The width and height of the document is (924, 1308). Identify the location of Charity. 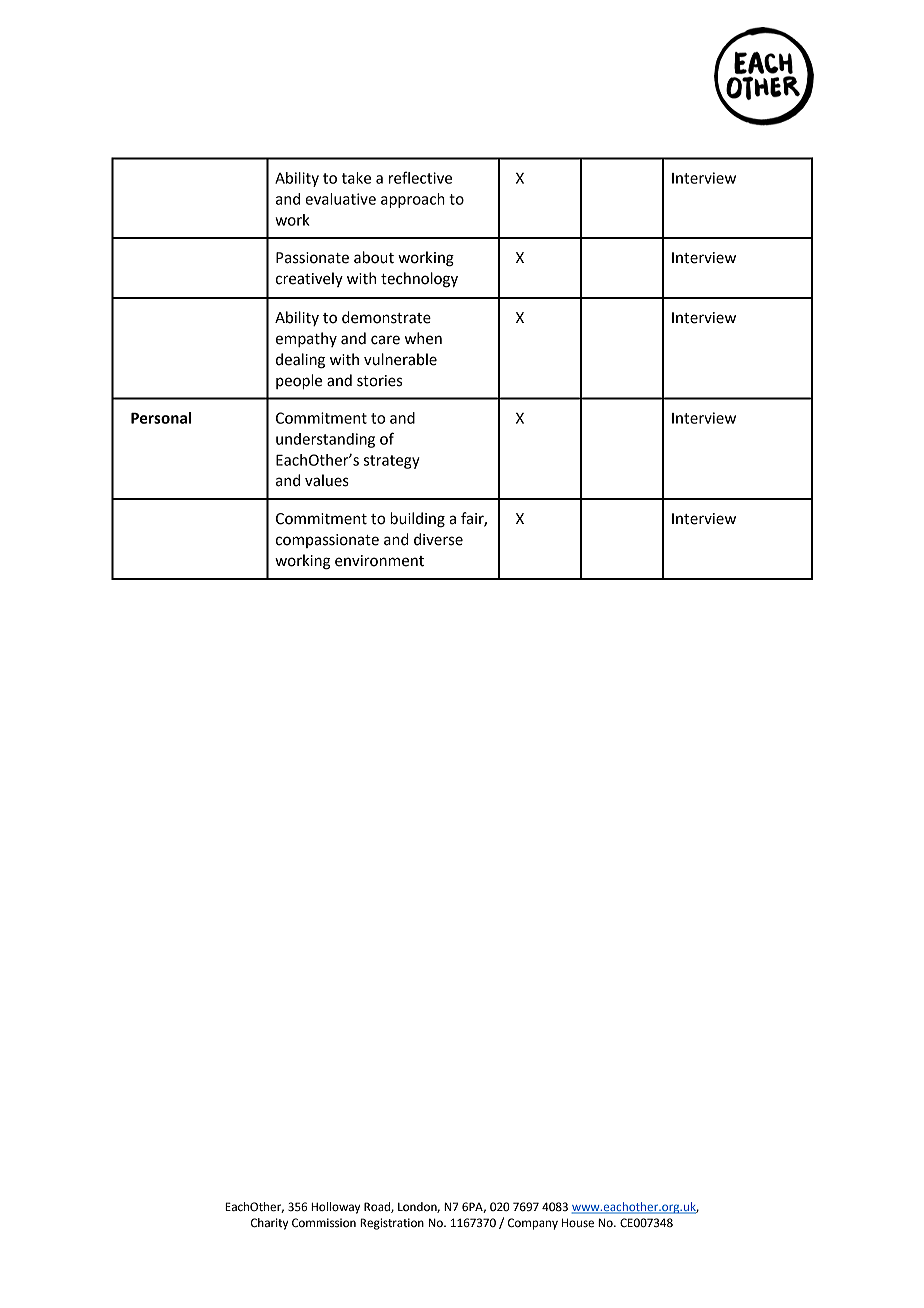
(269, 1224).
